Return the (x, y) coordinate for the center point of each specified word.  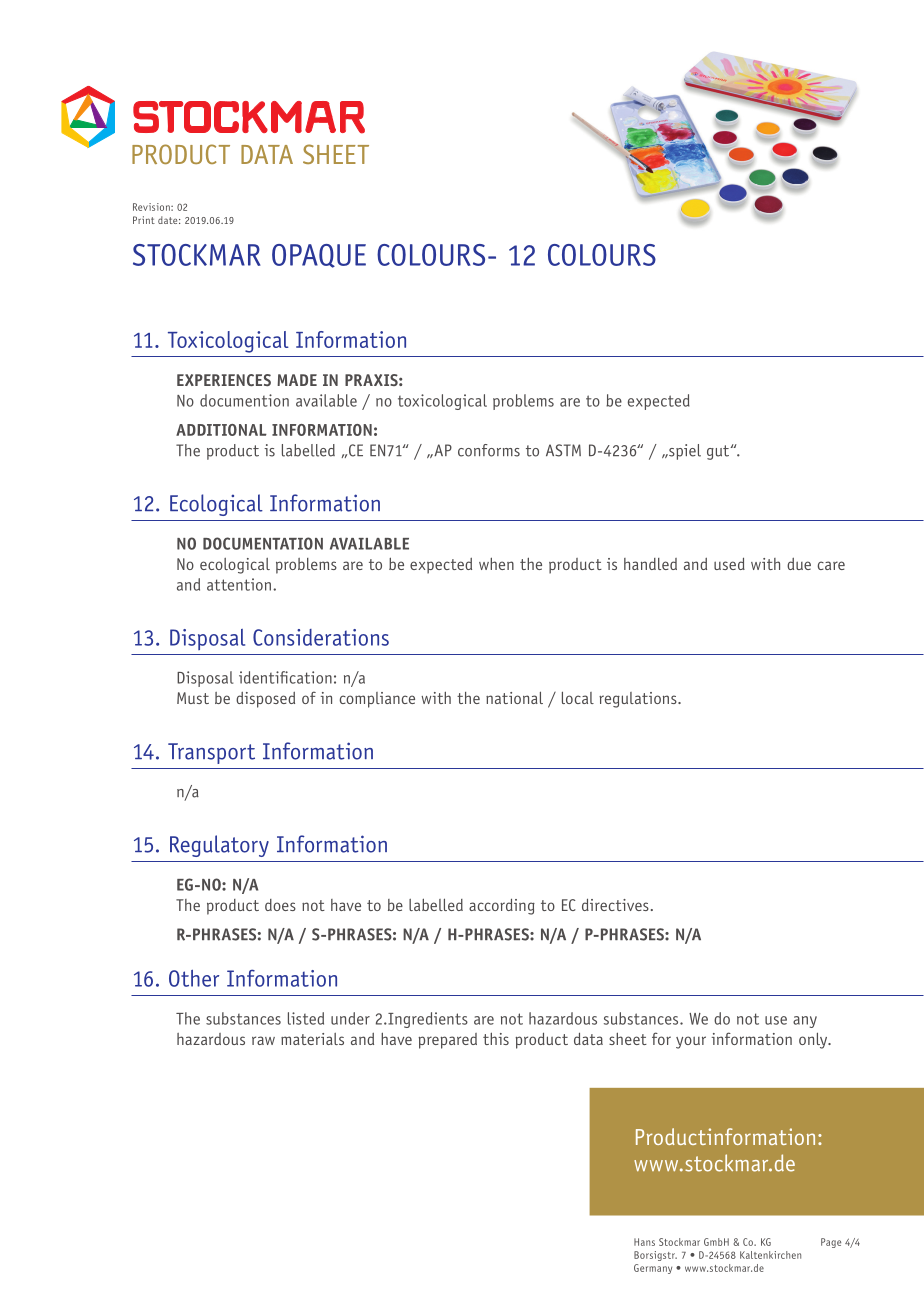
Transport (211, 753)
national (514, 697)
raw (263, 1040)
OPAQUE (319, 256)
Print (144, 220)
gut (719, 452)
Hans (644, 1242)
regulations (639, 700)
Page (831, 1243)
